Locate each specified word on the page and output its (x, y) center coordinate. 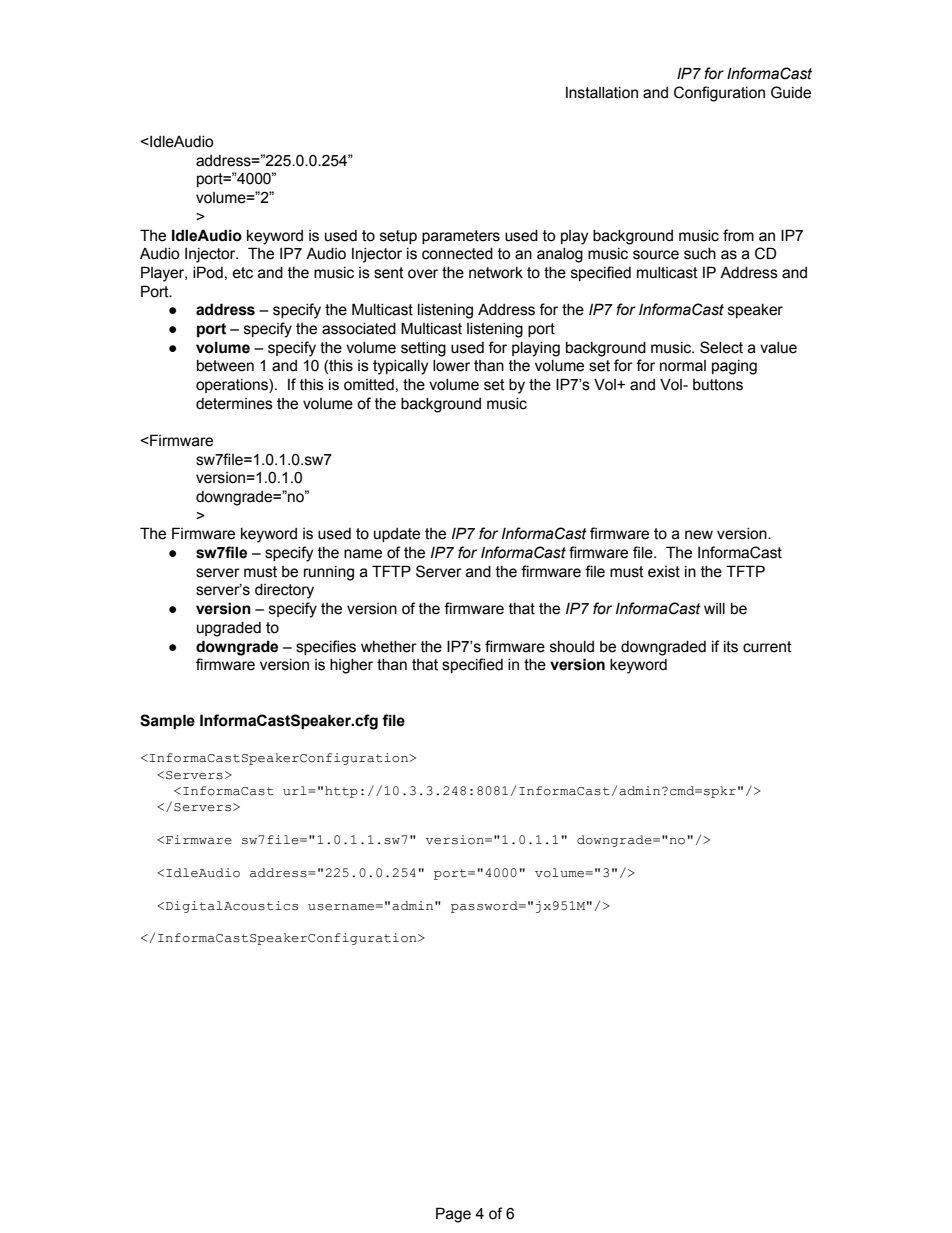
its (731, 647)
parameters (461, 237)
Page (453, 1215)
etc (242, 273)
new (699, 535)
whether (389, 647)
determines (234, 404)
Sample (167, 721)
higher (351, 666)
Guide (791, 92)
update (397, 535)
